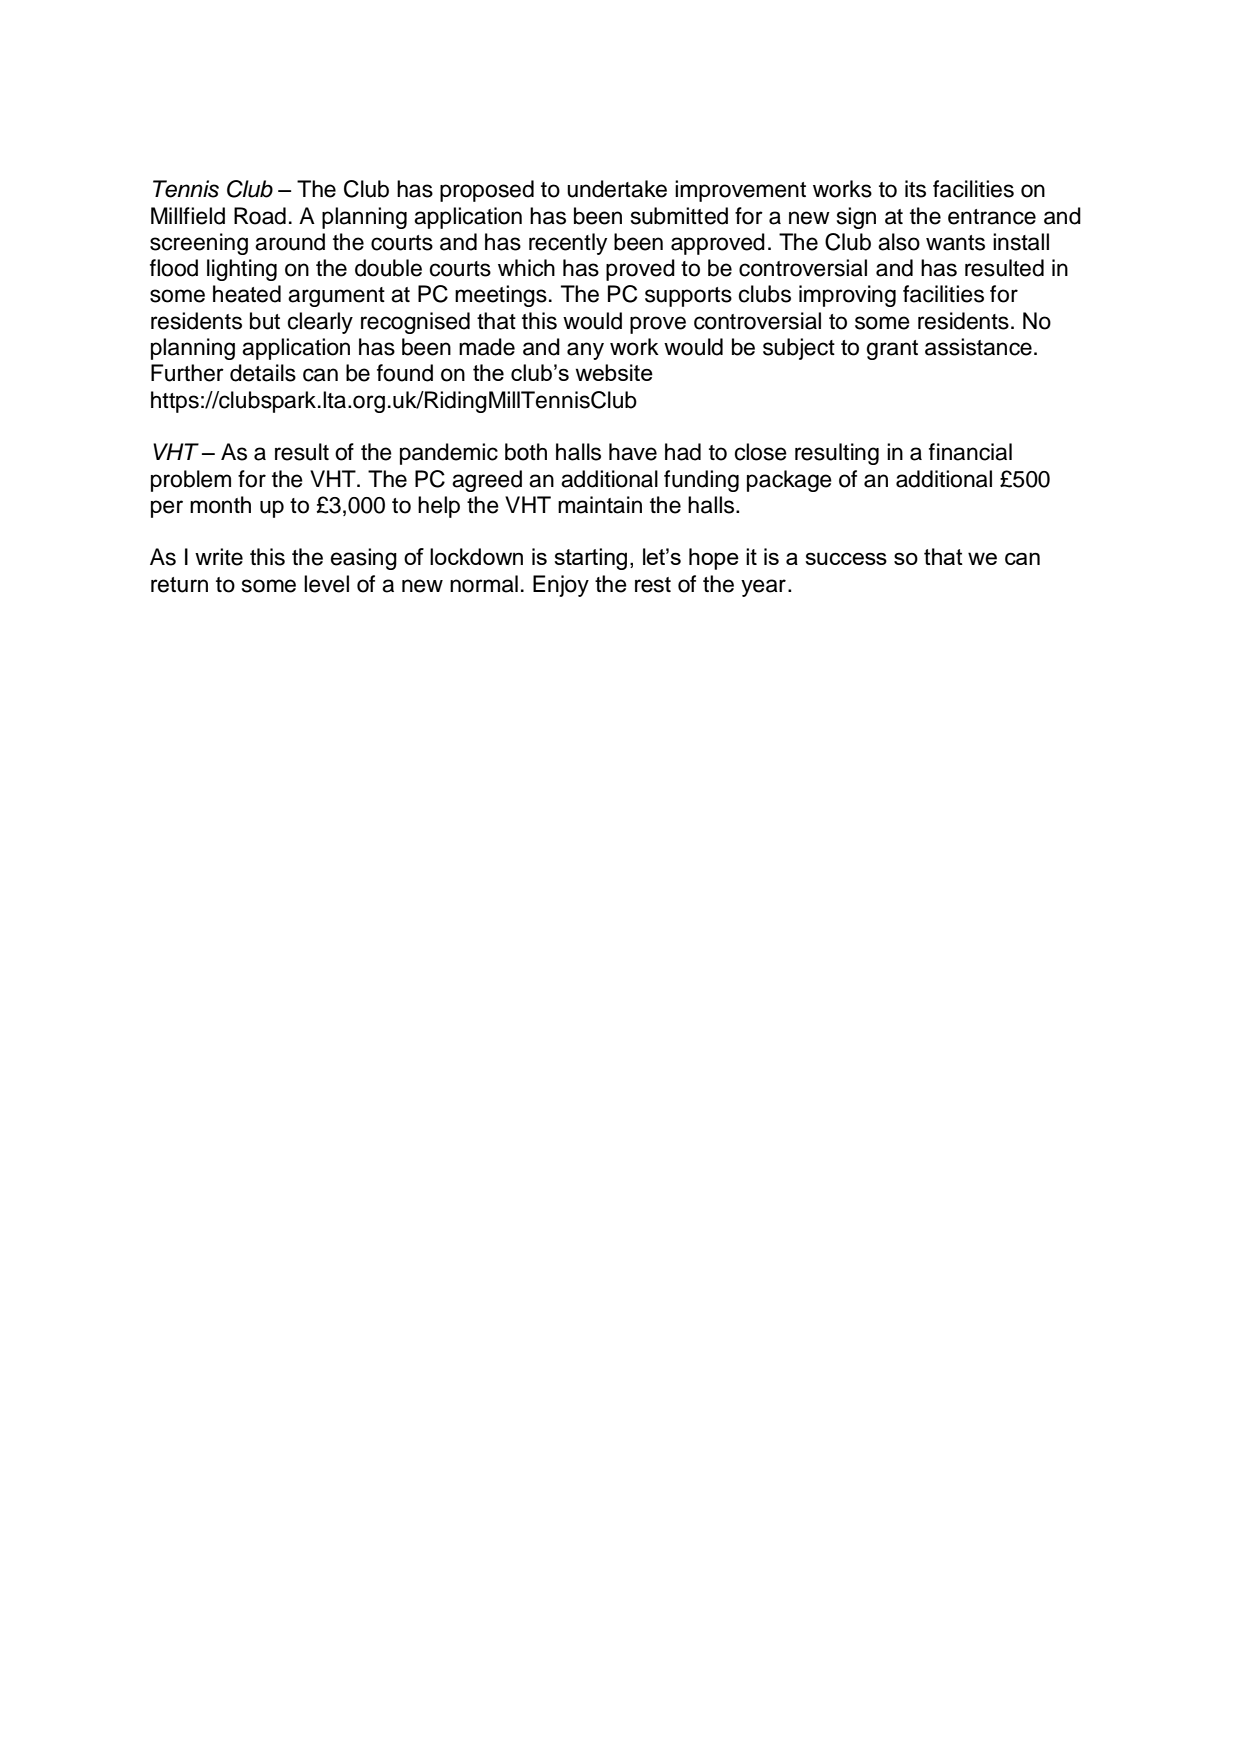 This screenshot has height=1750, width=1237. What do you see at coordinates (191, 481) in the screenshot?
I see `problem` at bounding box center [191, 481].
